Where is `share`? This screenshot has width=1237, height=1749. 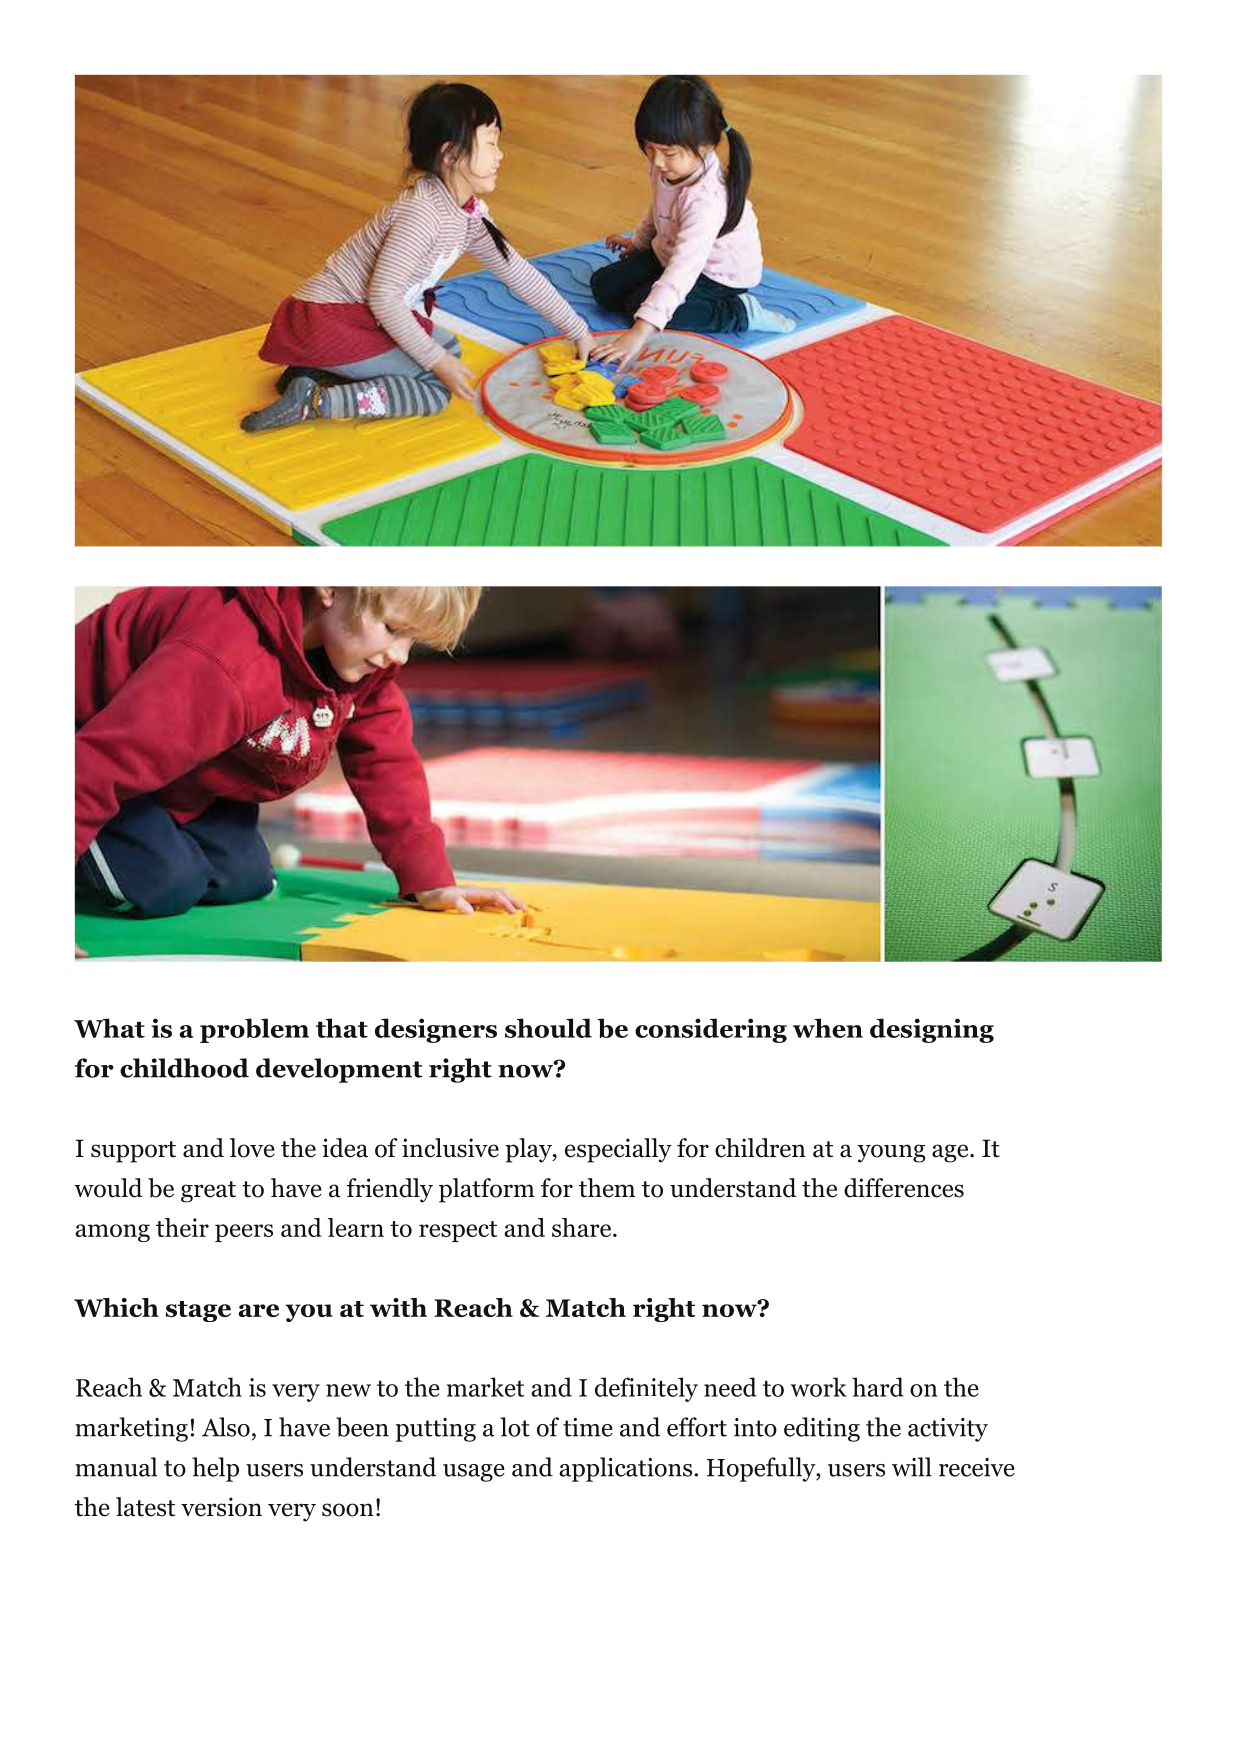
share is located at coordinates (581, 1227).
